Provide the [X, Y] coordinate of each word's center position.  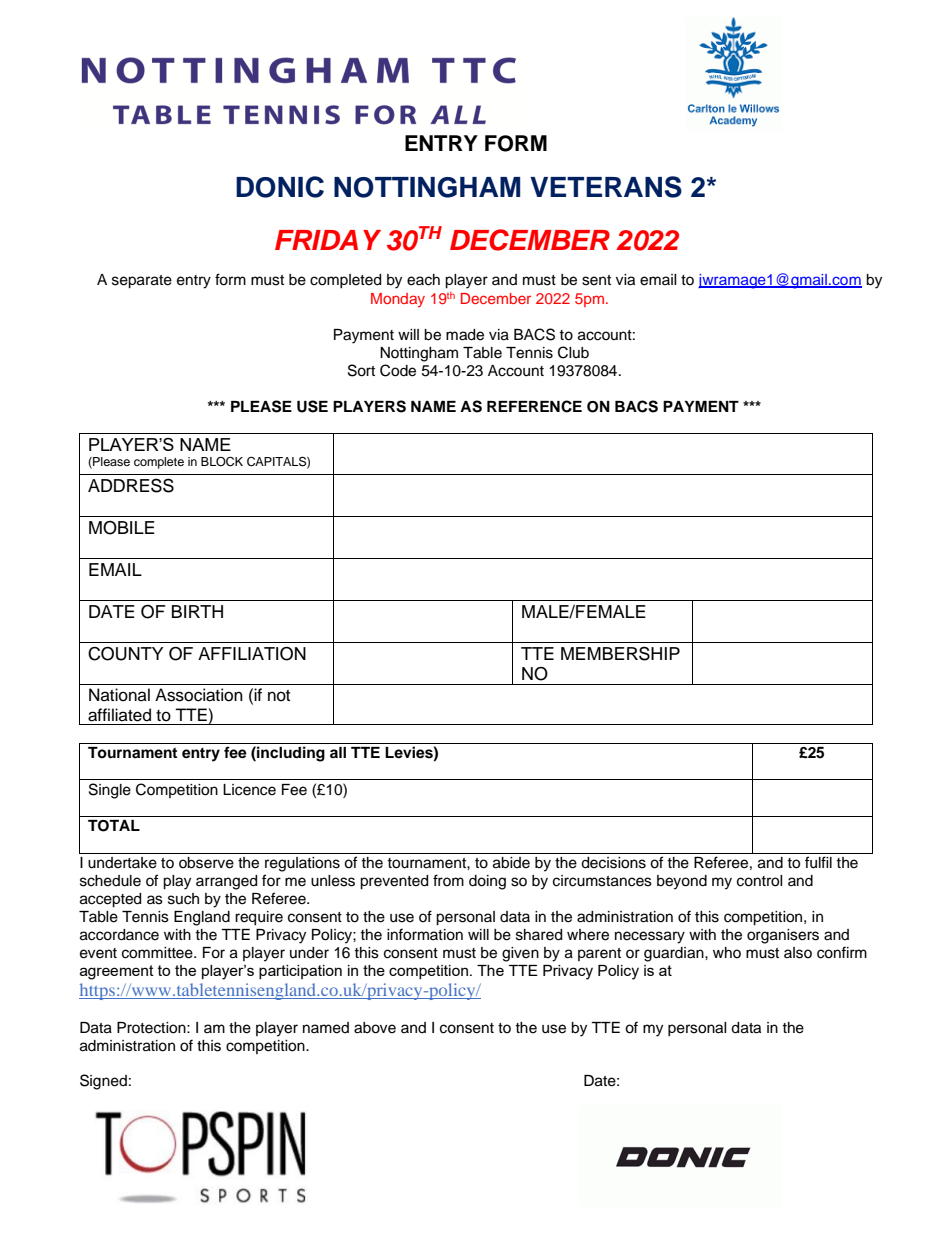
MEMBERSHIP [620, 653]
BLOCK [222, 462]
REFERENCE [534, 406]
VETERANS [606, 187]
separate [142, 282]
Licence [249, 790]
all [338, 752]
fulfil [818, 862]
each [423, 280]
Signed [103, 1082]
